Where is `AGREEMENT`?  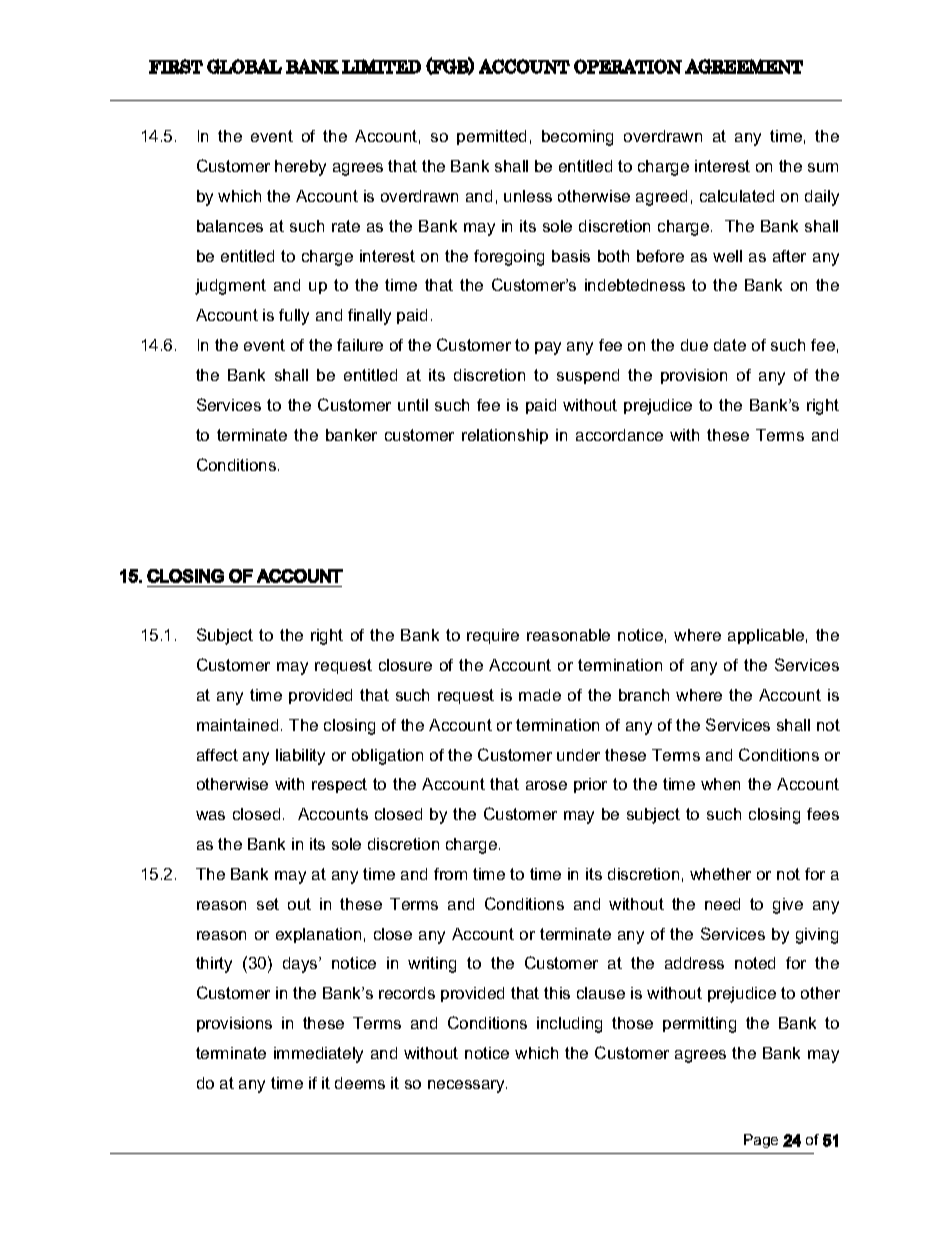 AGREEMENT is located at coordinates (744, 66).
